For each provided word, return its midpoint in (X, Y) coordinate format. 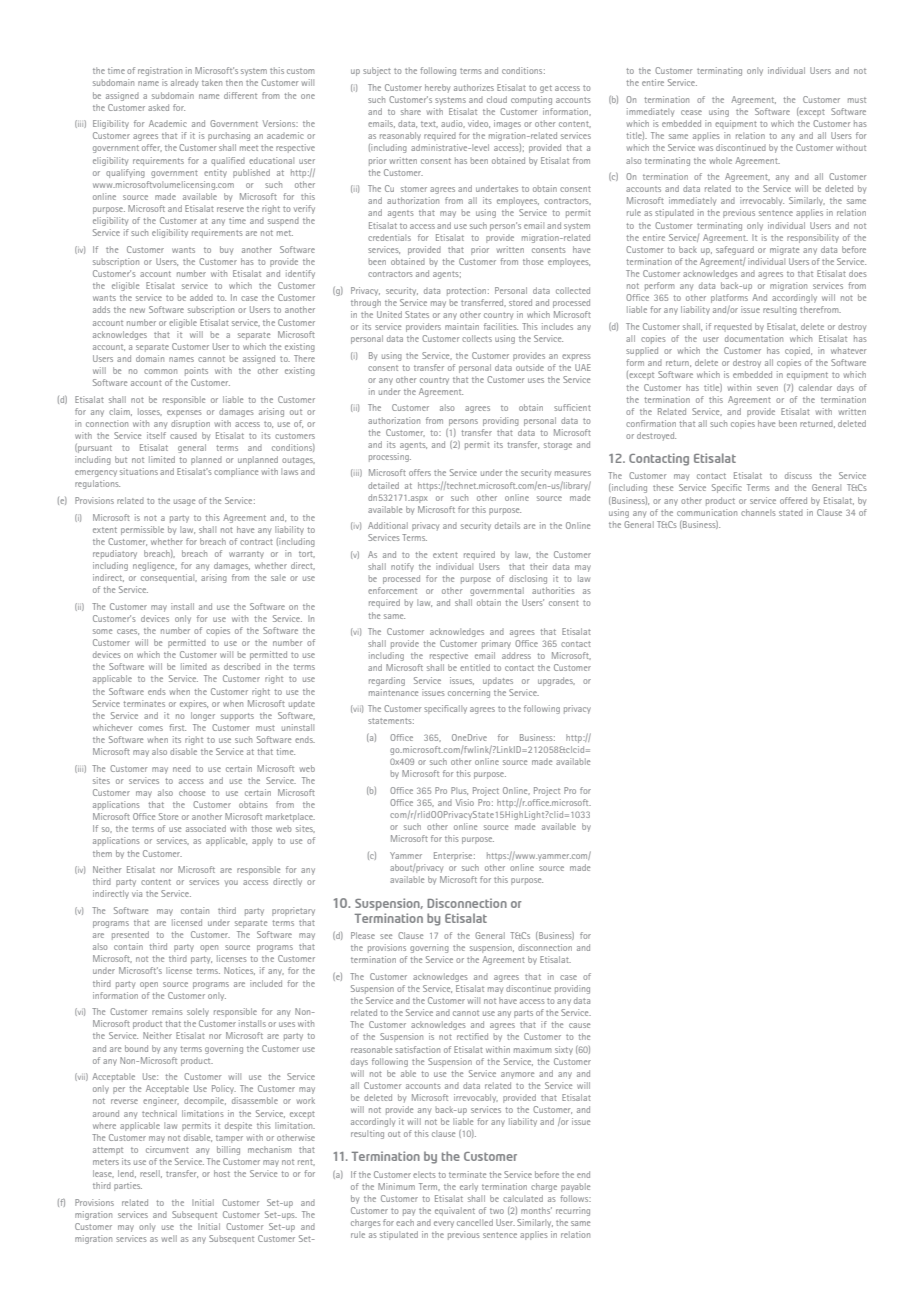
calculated (523, 1198)
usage (184, 502)
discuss (798, 475)
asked (158, 107)
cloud (497, 99)
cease (691, 112)
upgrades (556, 681)
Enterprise (454, 856)
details (507, 525)
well (169, 1238)
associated (206, 828)
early (469, 1187)
